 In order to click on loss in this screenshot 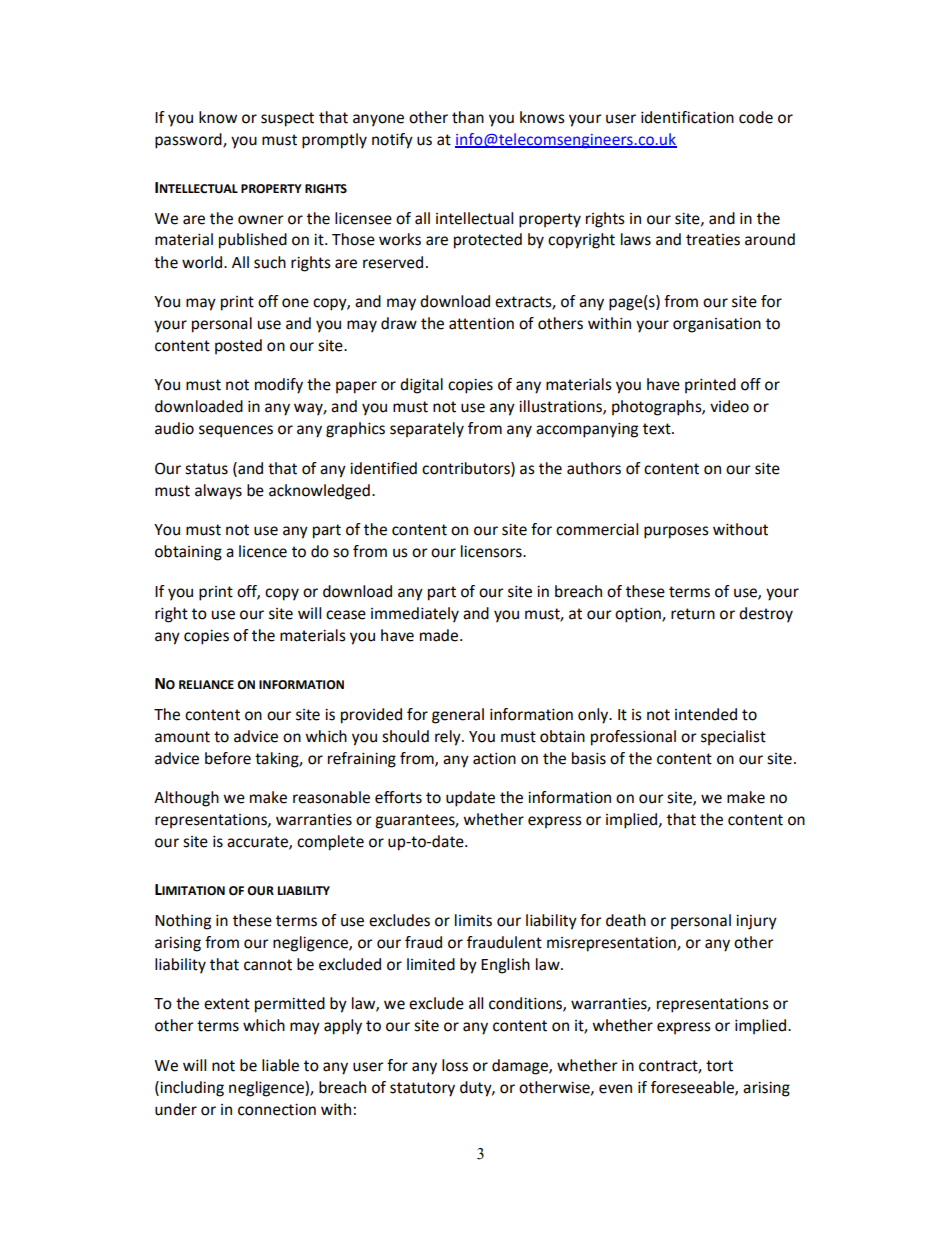, I will do `click(455, 1065)`.
